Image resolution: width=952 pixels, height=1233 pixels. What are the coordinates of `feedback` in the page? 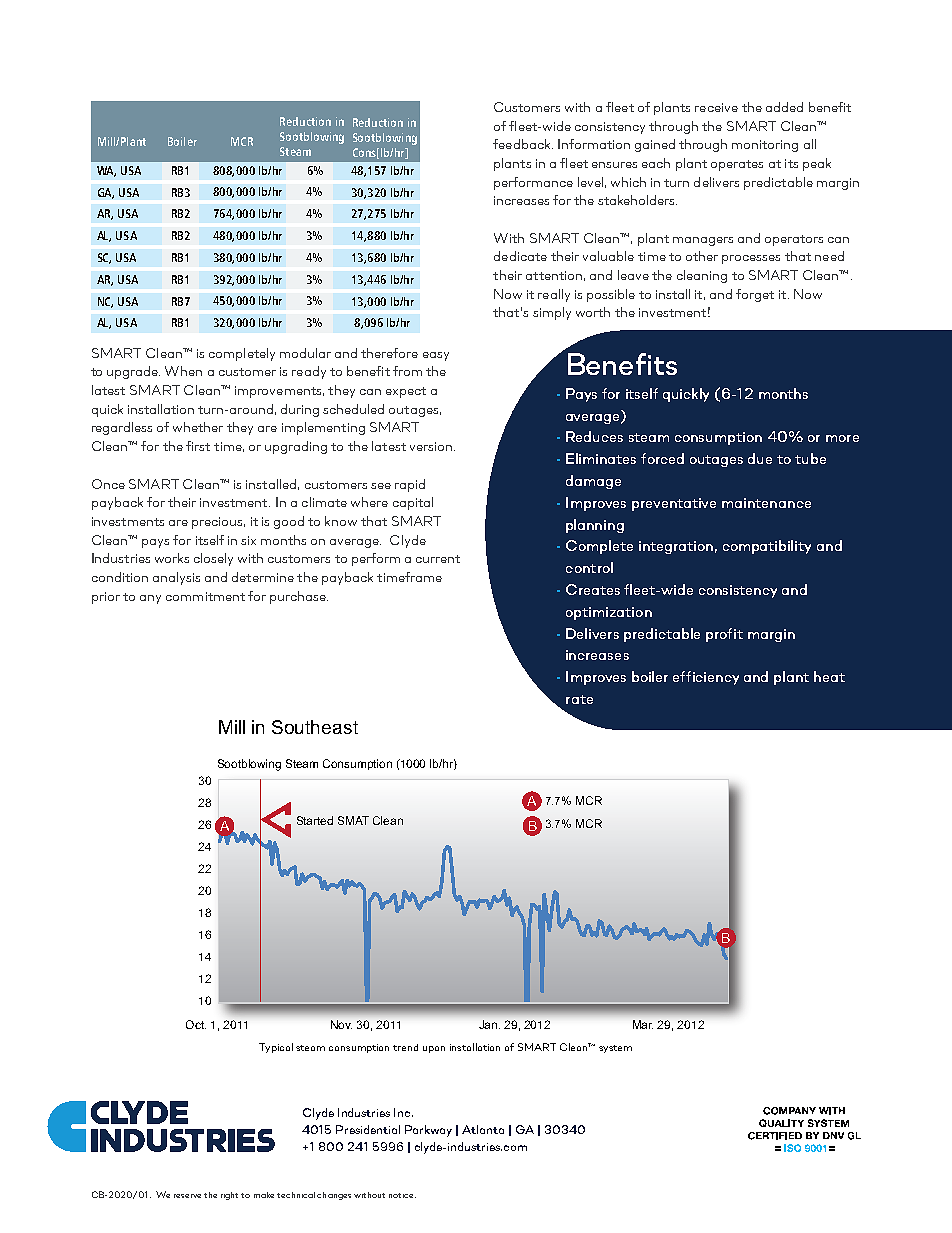 It's located at (523, 144).
